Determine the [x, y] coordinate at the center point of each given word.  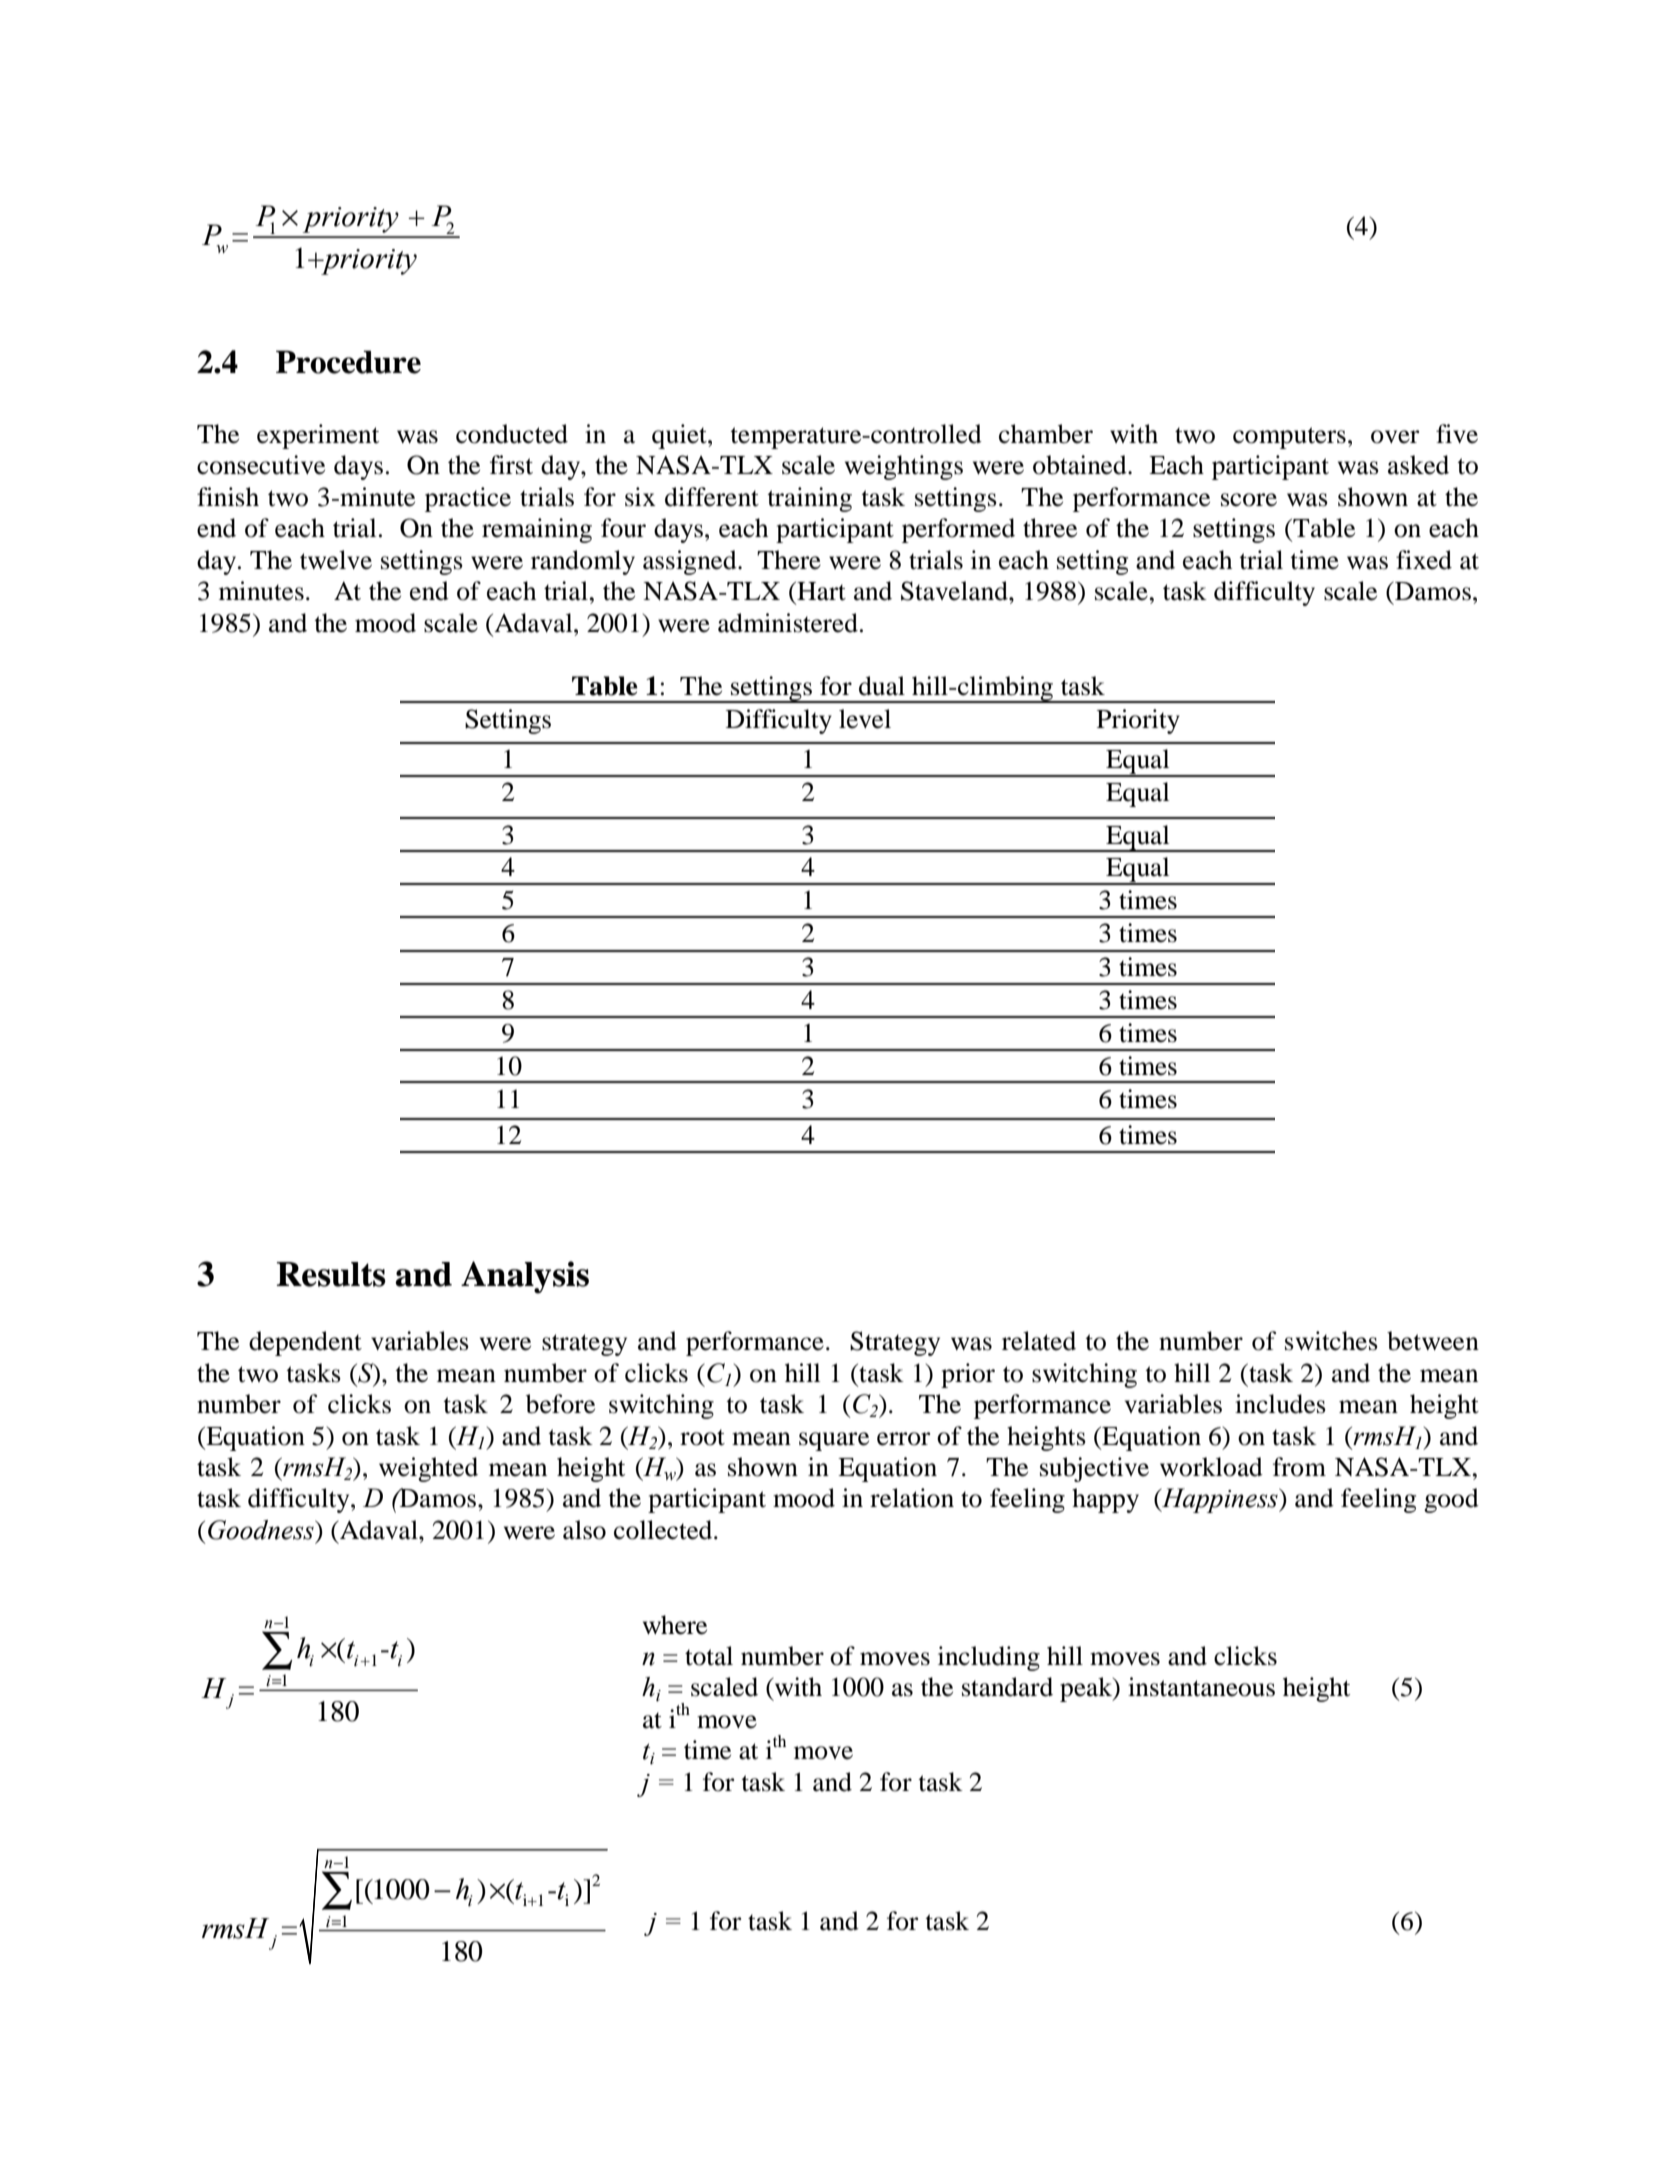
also [584, 1530]
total [709, 1656]
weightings [904, 467]
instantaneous [1201, 1687]
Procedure [348, 362]
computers [1289, 438]
